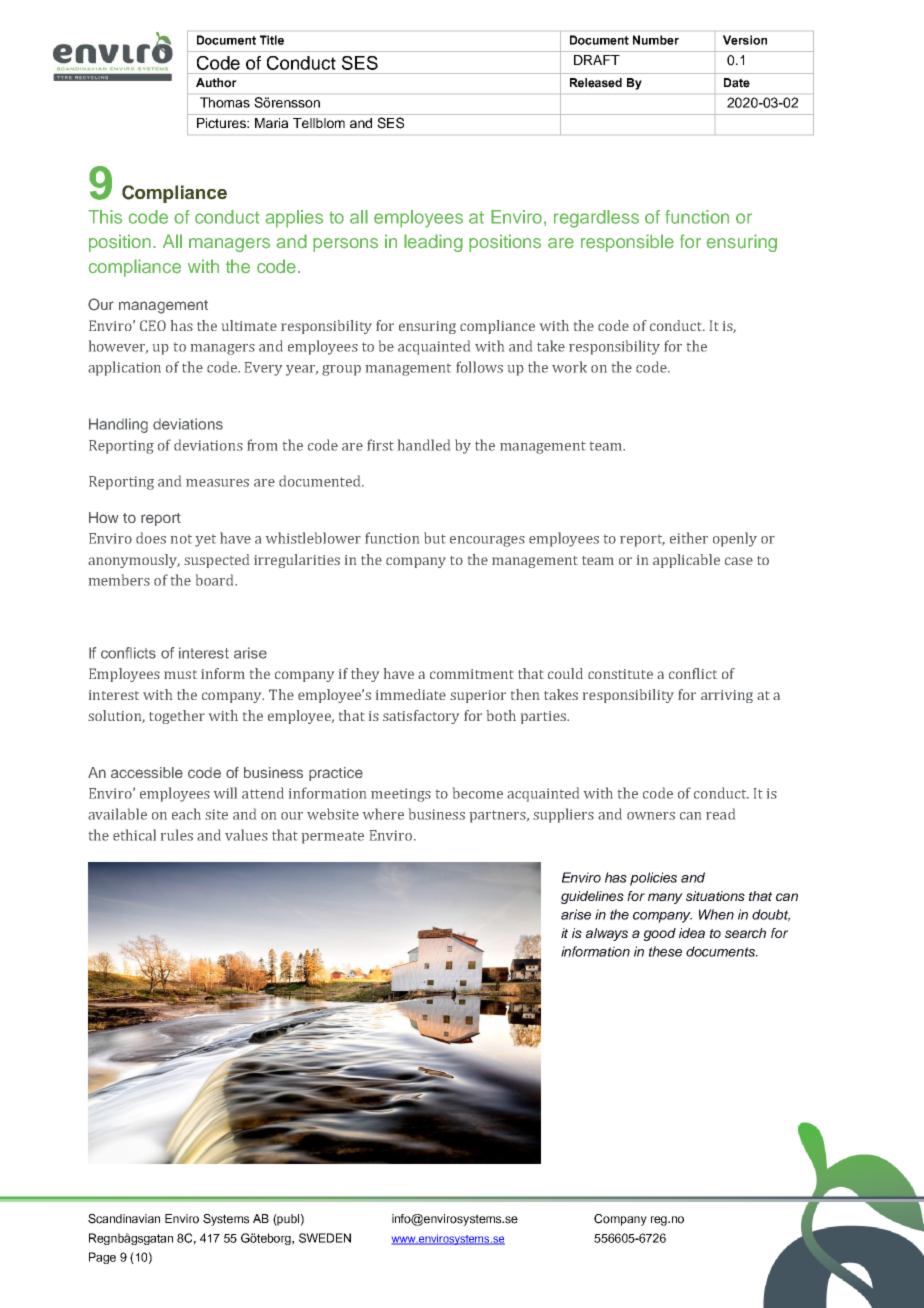 The width and height of the screenshot is (924, 1308). Describe the element at coordinates (180, 674) in the screenshot. I see `must` at that location.
